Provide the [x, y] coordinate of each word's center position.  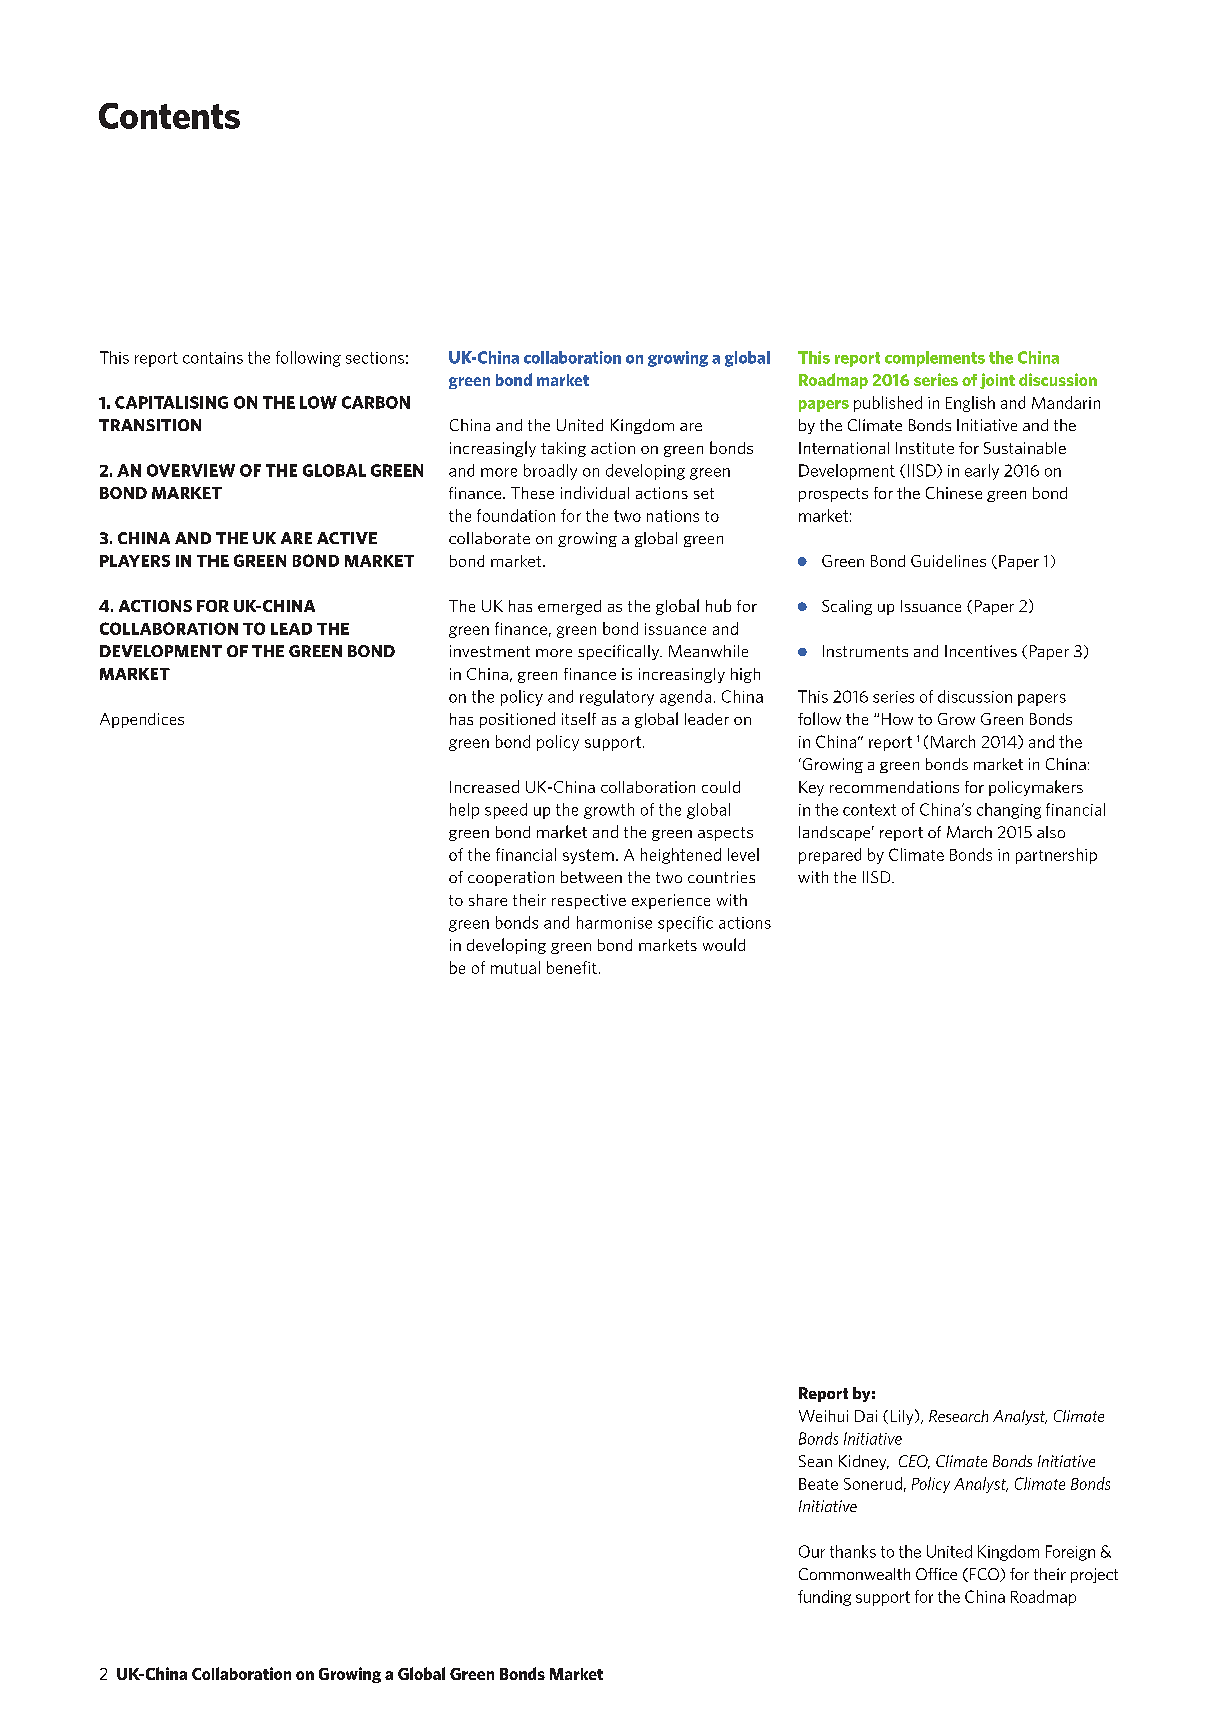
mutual [515, 967]
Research [958, 1416]
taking [563, 449]
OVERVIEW [191, 470]
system [588, 856]
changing [1009, 811]
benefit [572, 967]
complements [935, 359]
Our [812, 1551]
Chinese [954, 493]
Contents [169, 116]
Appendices [142, 720]
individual [595, 492]
